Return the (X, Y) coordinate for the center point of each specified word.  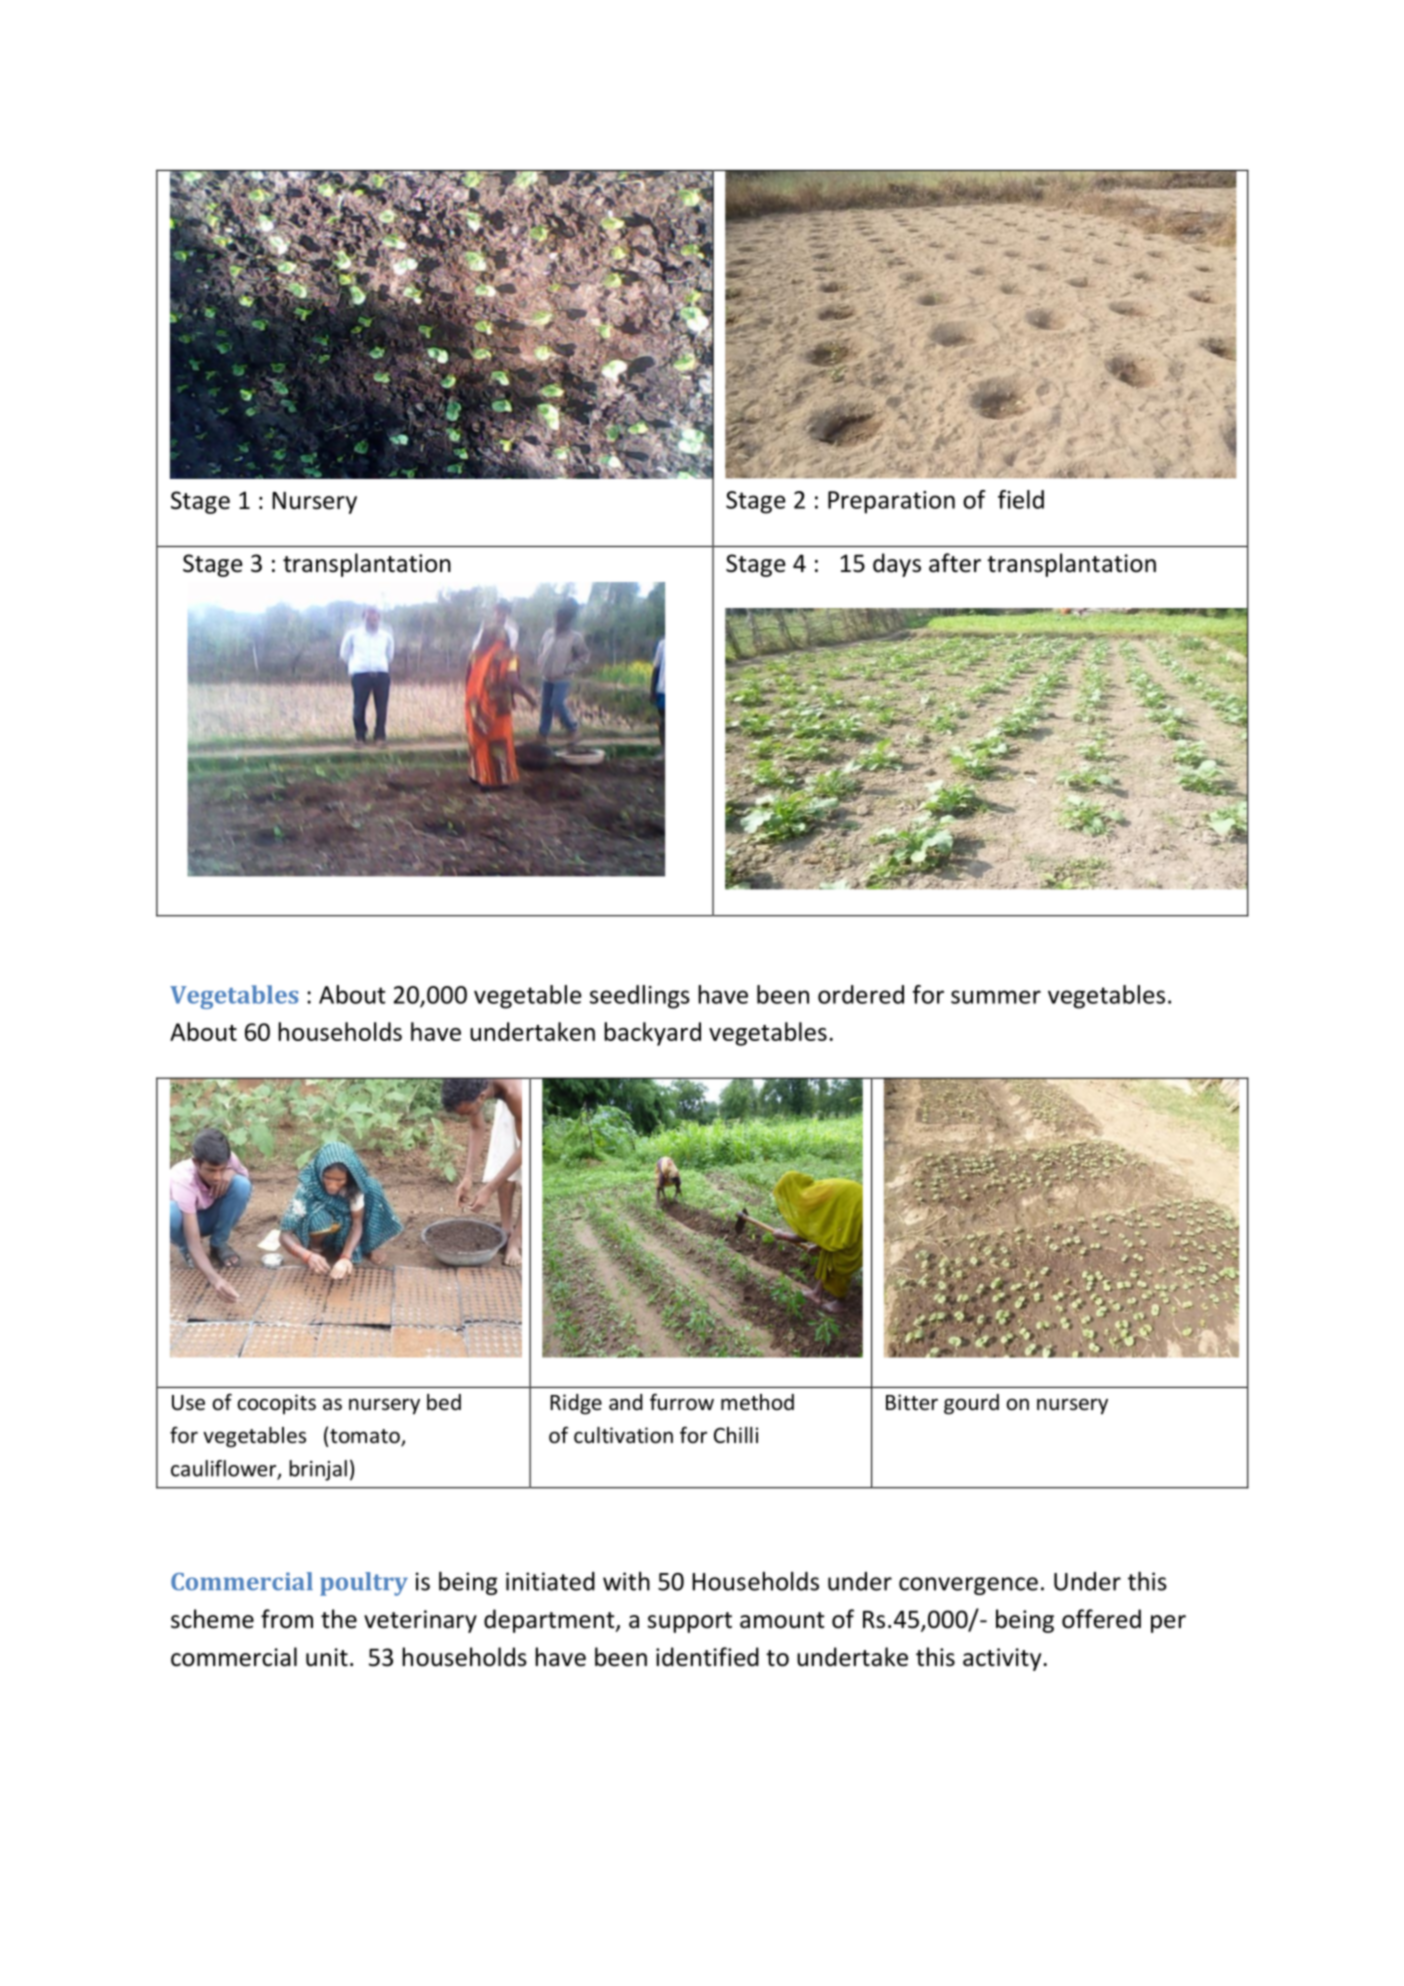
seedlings (640, 997)
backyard (652, 1034)
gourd (971, 1404)
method (757, 1402)
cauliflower (225, 1469)
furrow (682, 1402)
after (955, 563)
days (897, 565)
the (339, 1619)
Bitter (912, 1402)
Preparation (891, 502)
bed (444, 1402)
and (626, 1402)
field (1021, 499)
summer (996, 997)
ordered (861, 994)
